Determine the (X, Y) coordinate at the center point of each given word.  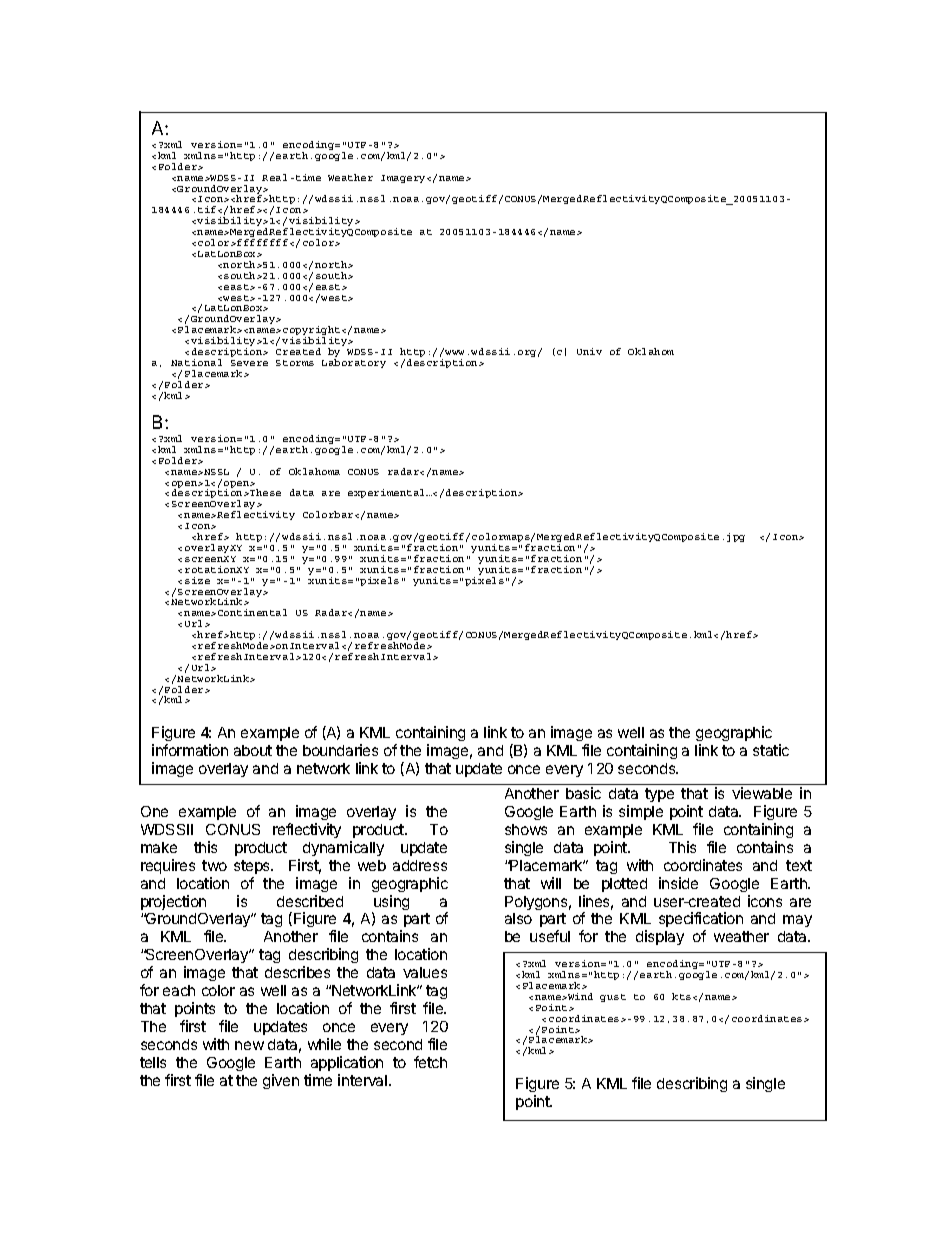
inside (678, 883)
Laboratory (354, 363)
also (518, 918)
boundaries (340, 750)
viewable (762, 793)
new (249, 1045)
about (253, 750)
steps (253, 867)
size (197, 580)
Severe (249, 363)
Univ (589, 351)
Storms (295, 363)
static (771, 750)
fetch (430, 1062)
